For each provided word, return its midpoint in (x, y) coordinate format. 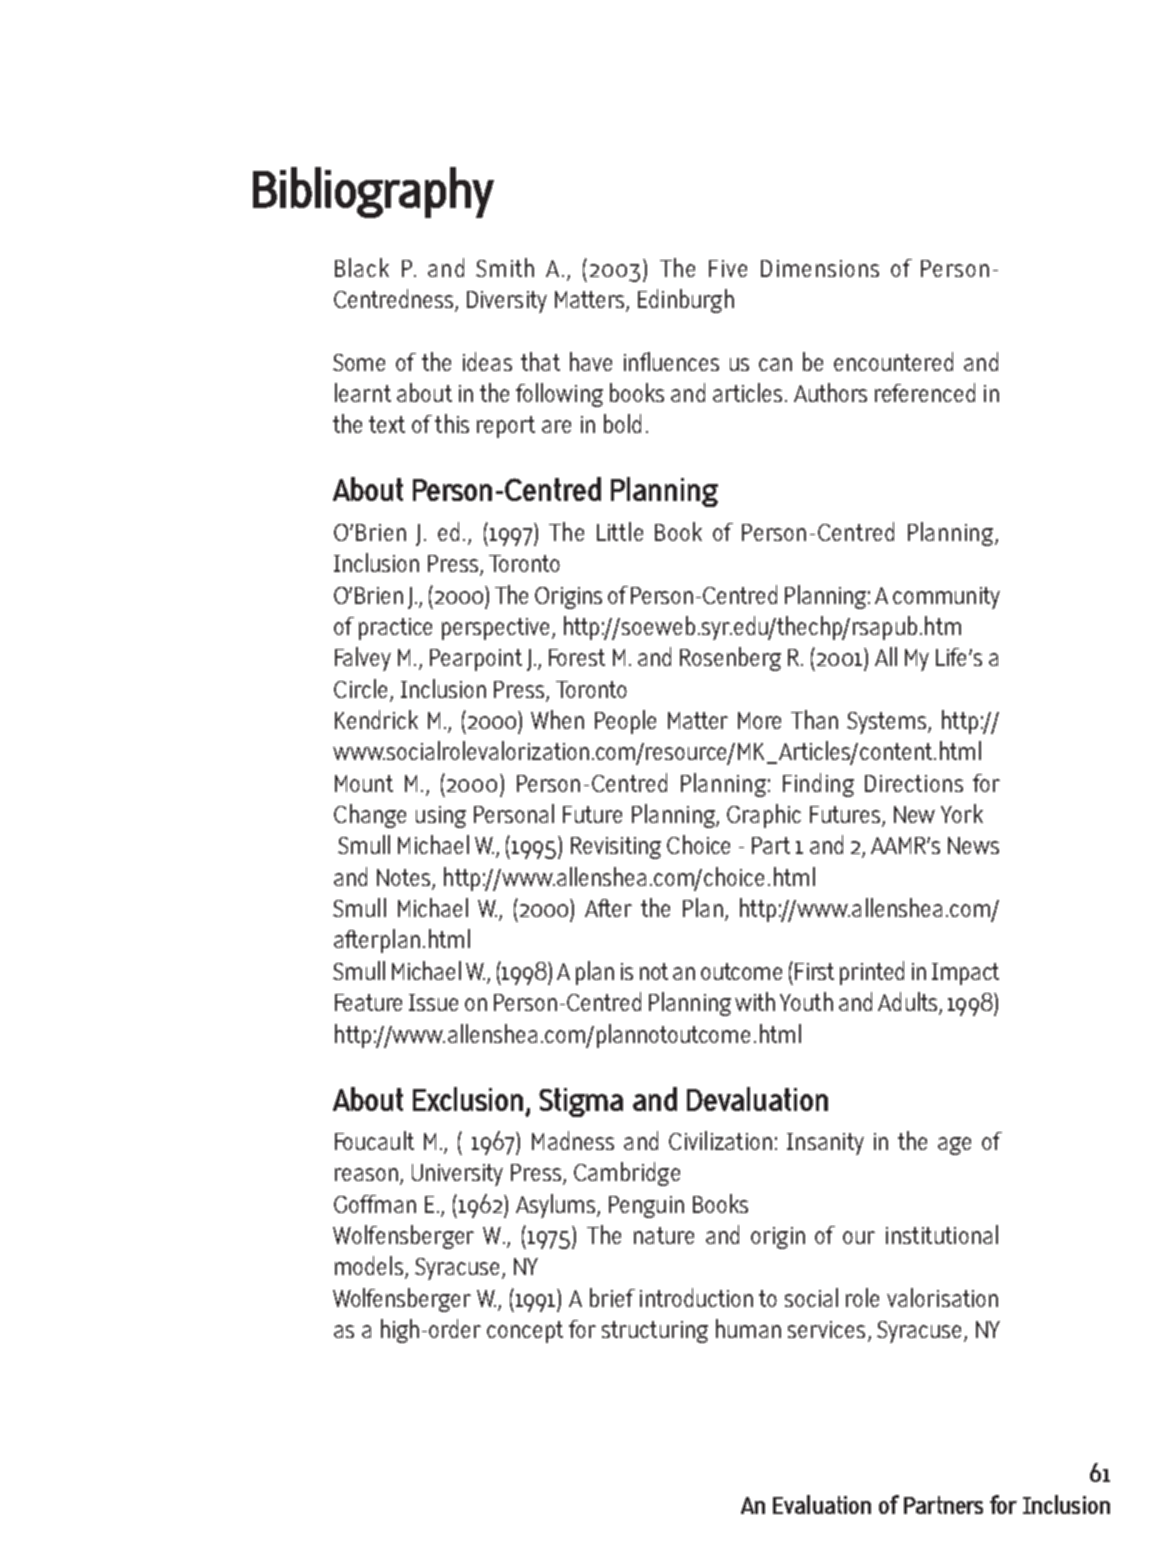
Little (620, 531)
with (755, 1001)
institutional (942, 1234)
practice (395, 629)
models (369, 1265)
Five (728, 268)
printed (872, 973)
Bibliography (373, 192)
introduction (696, 1297)
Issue (433, 1002)
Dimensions (820, 268)
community (946, 598)
